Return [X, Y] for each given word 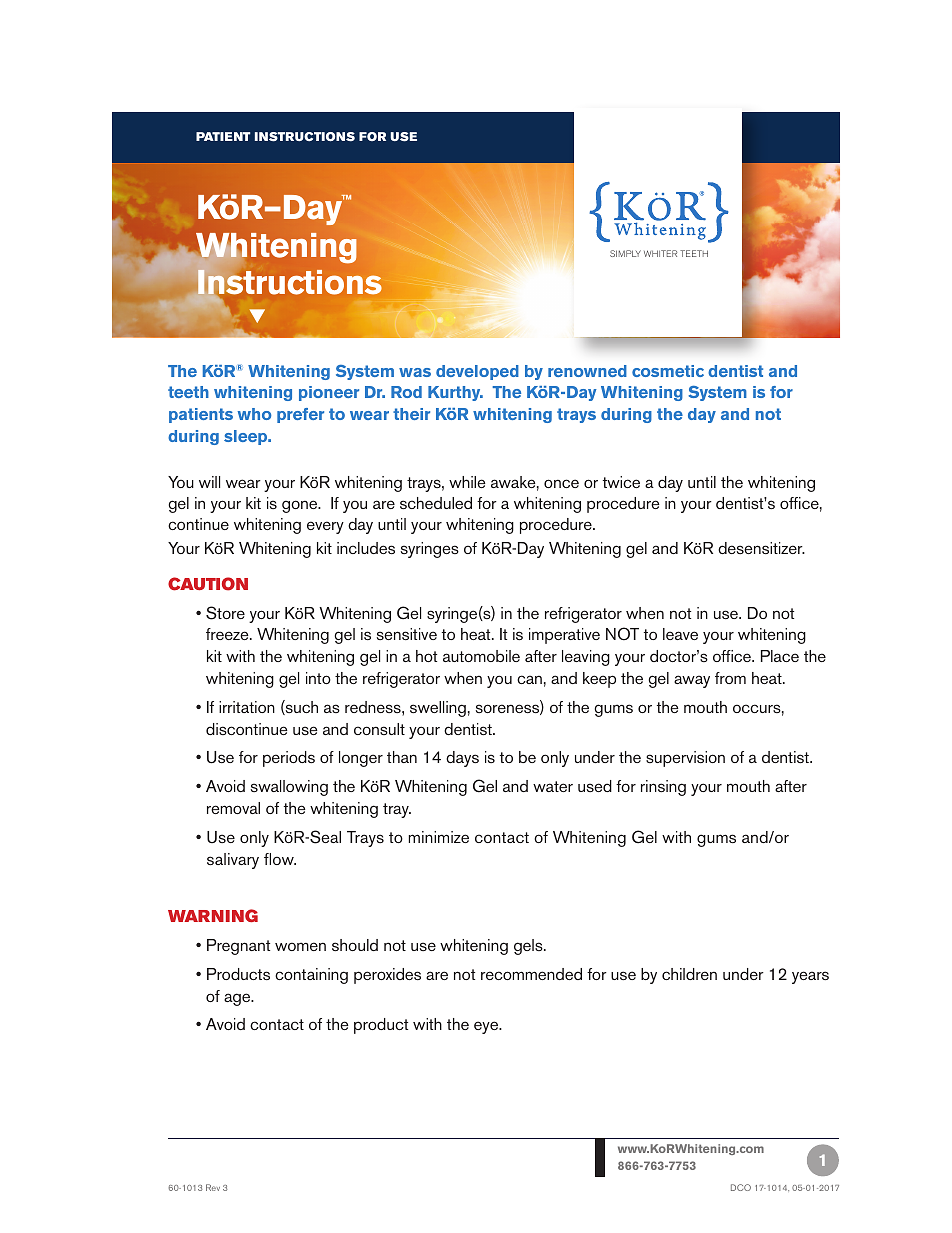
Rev [213, 1187]
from [730, 678]
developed [477, 372]
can [529, 679]
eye [487, 1027]
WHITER [660, 253]
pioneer [329, 393]
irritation [247, 707]
